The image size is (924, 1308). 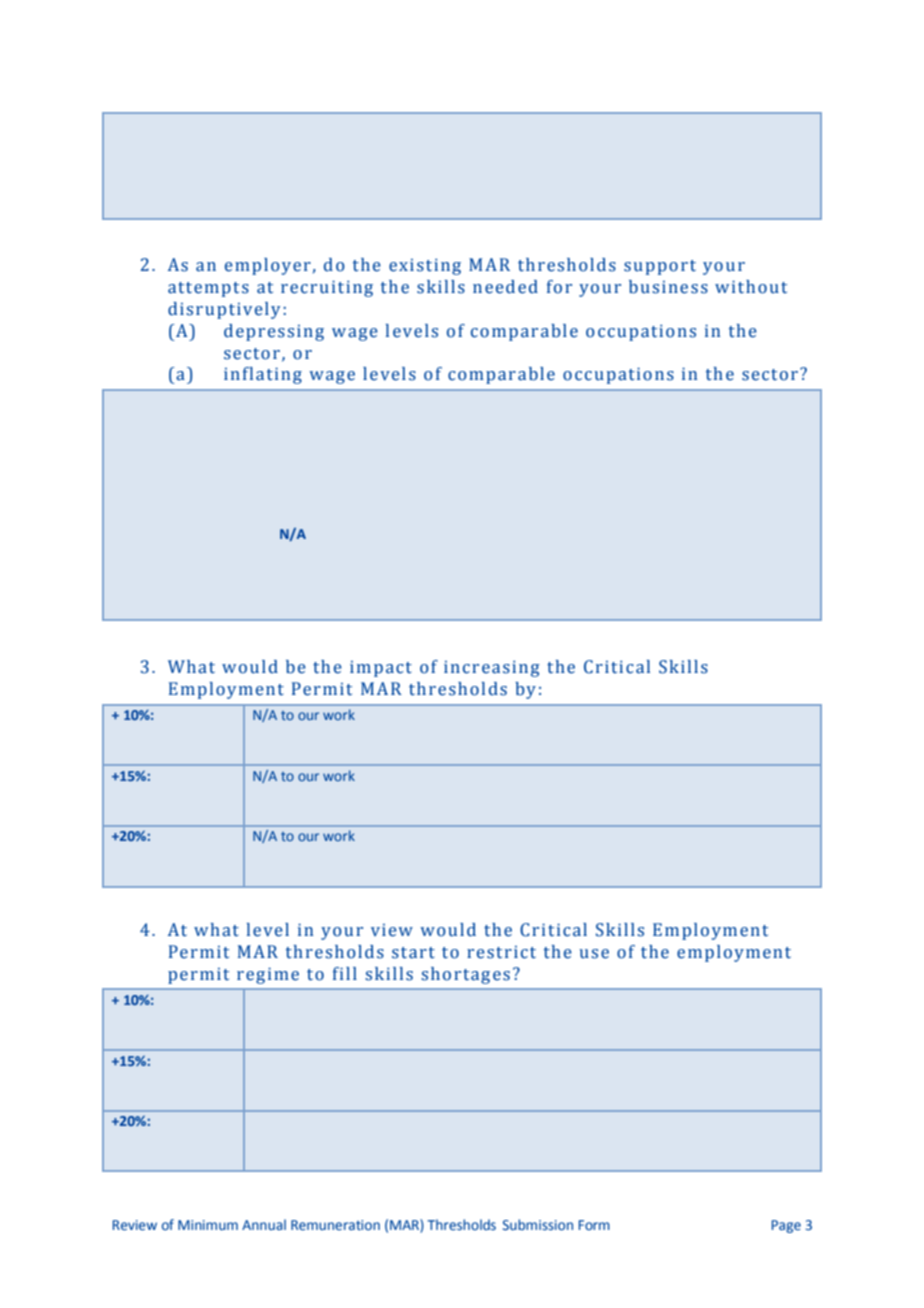 I want to click on recruiting, so click(x=327, y=288).
